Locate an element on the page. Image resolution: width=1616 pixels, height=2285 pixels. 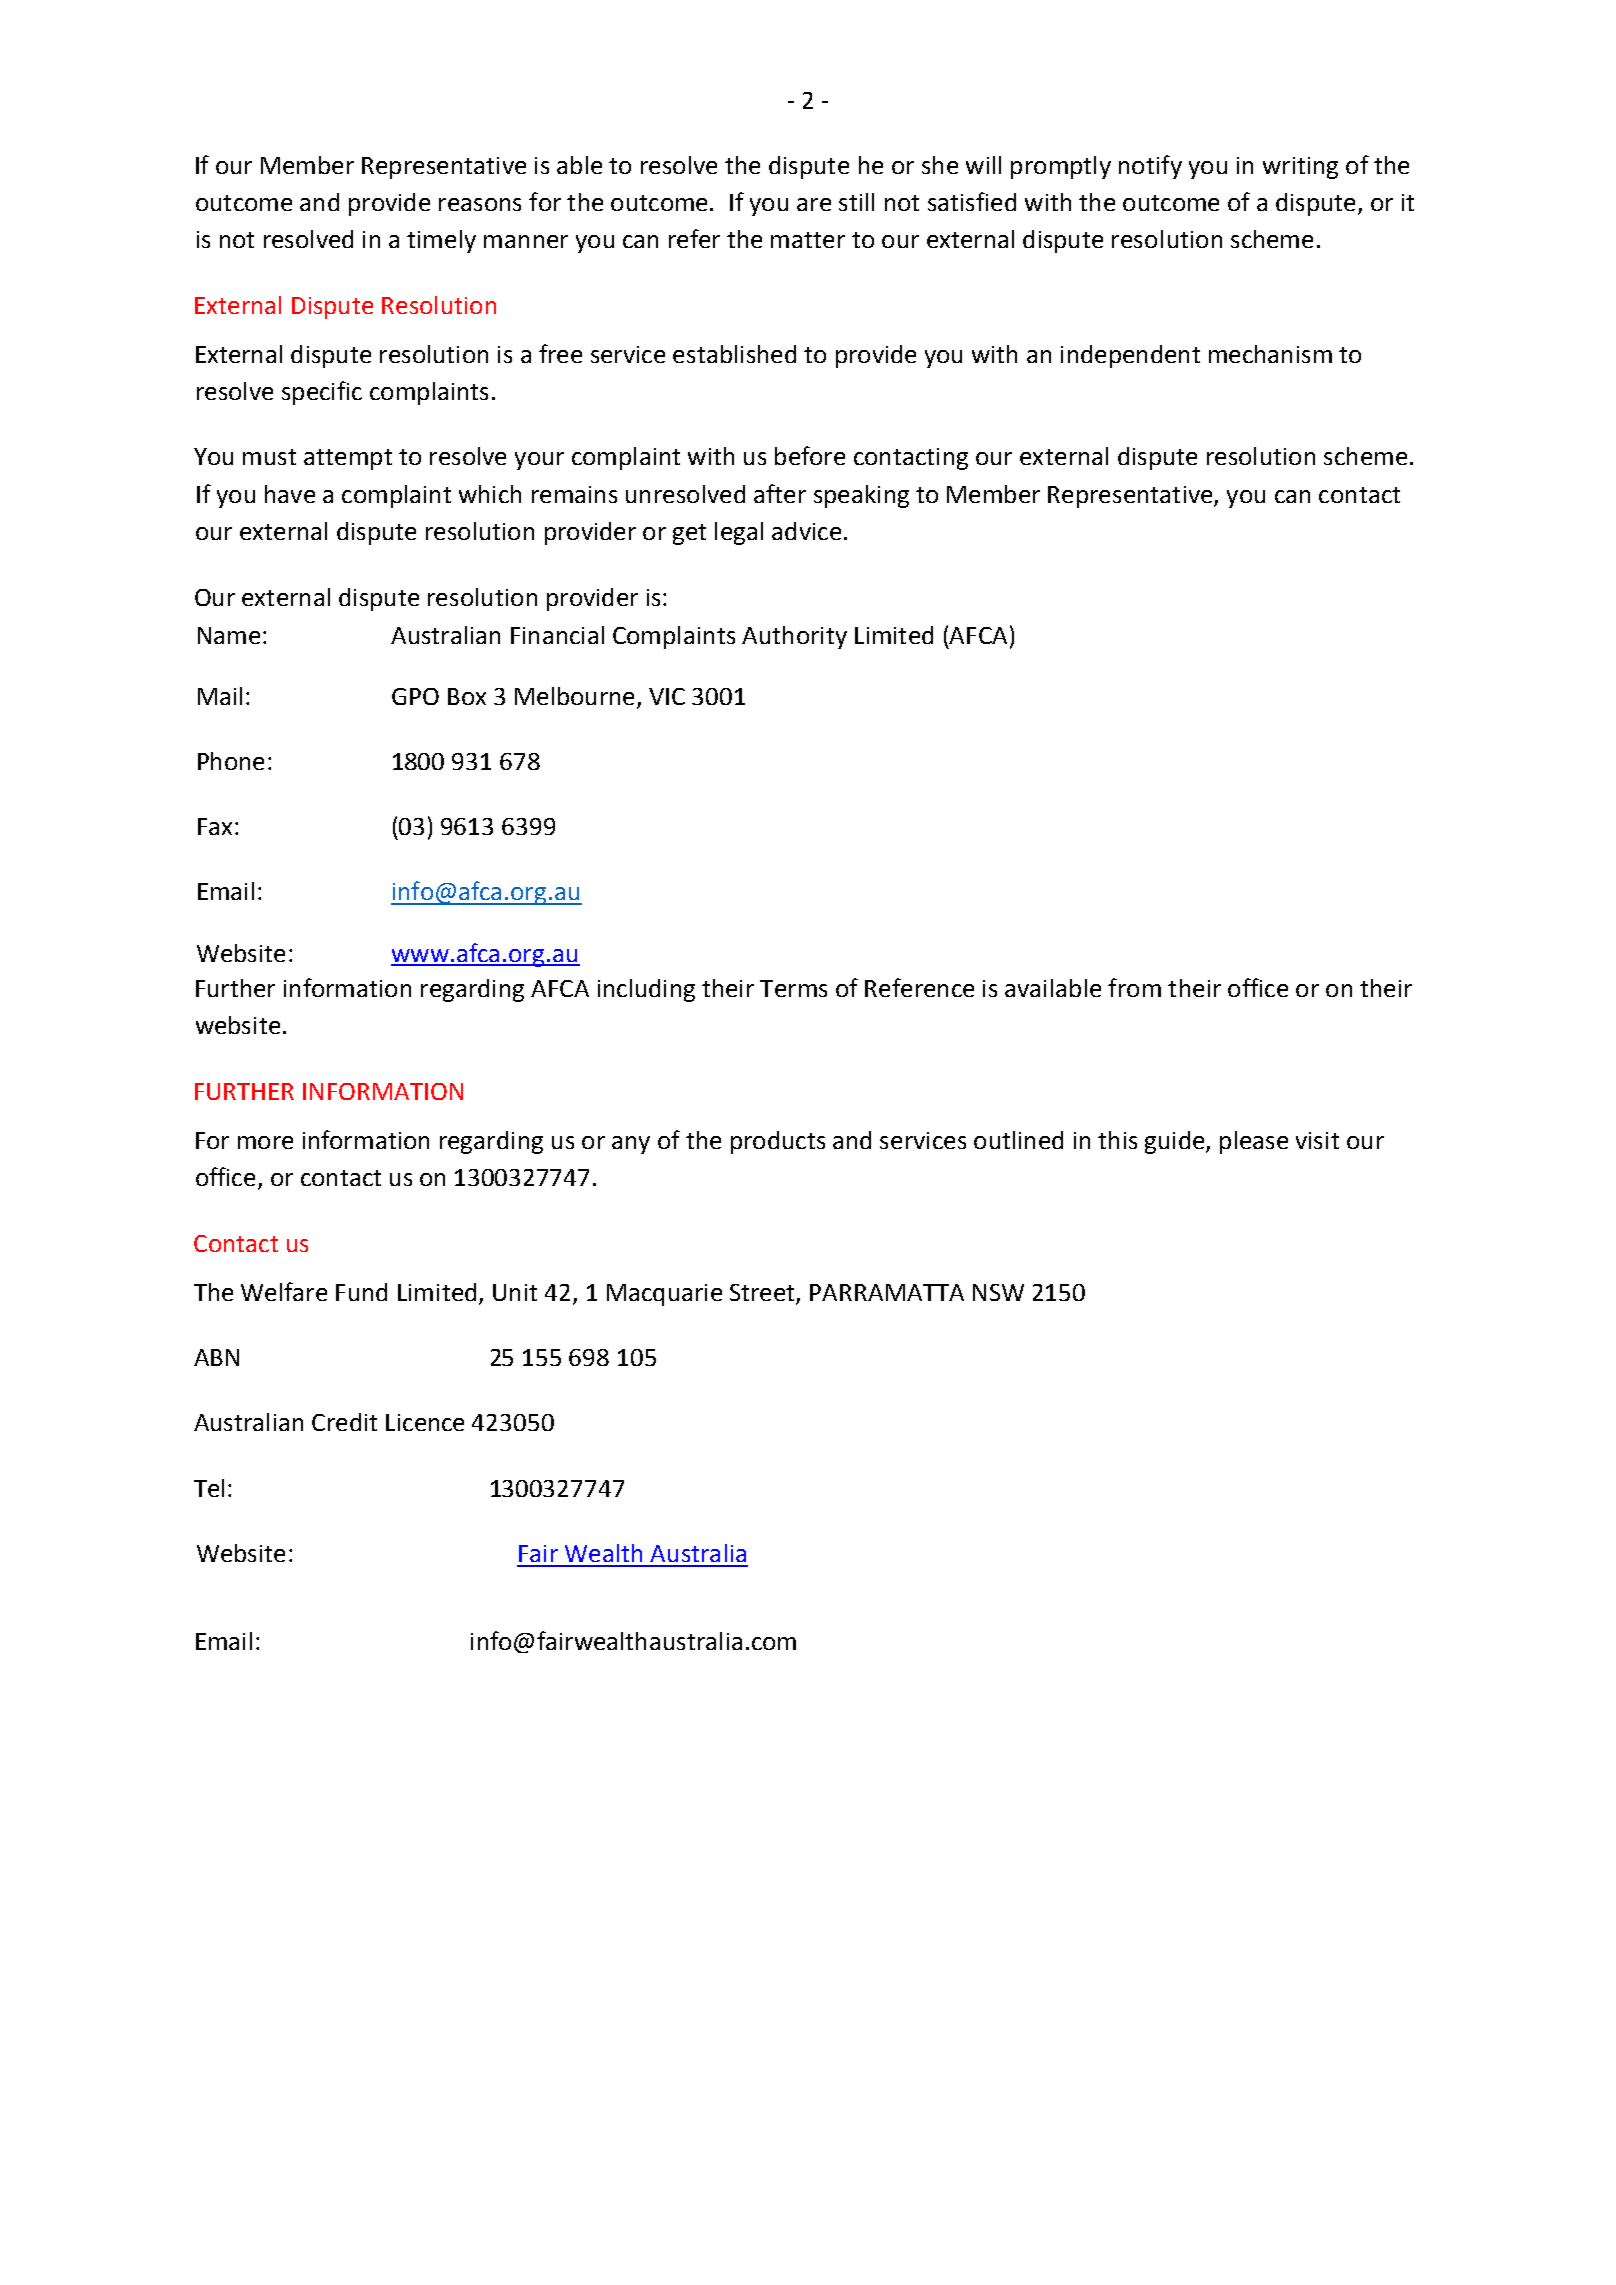
Credit is located at coordinates (344, 1422).
